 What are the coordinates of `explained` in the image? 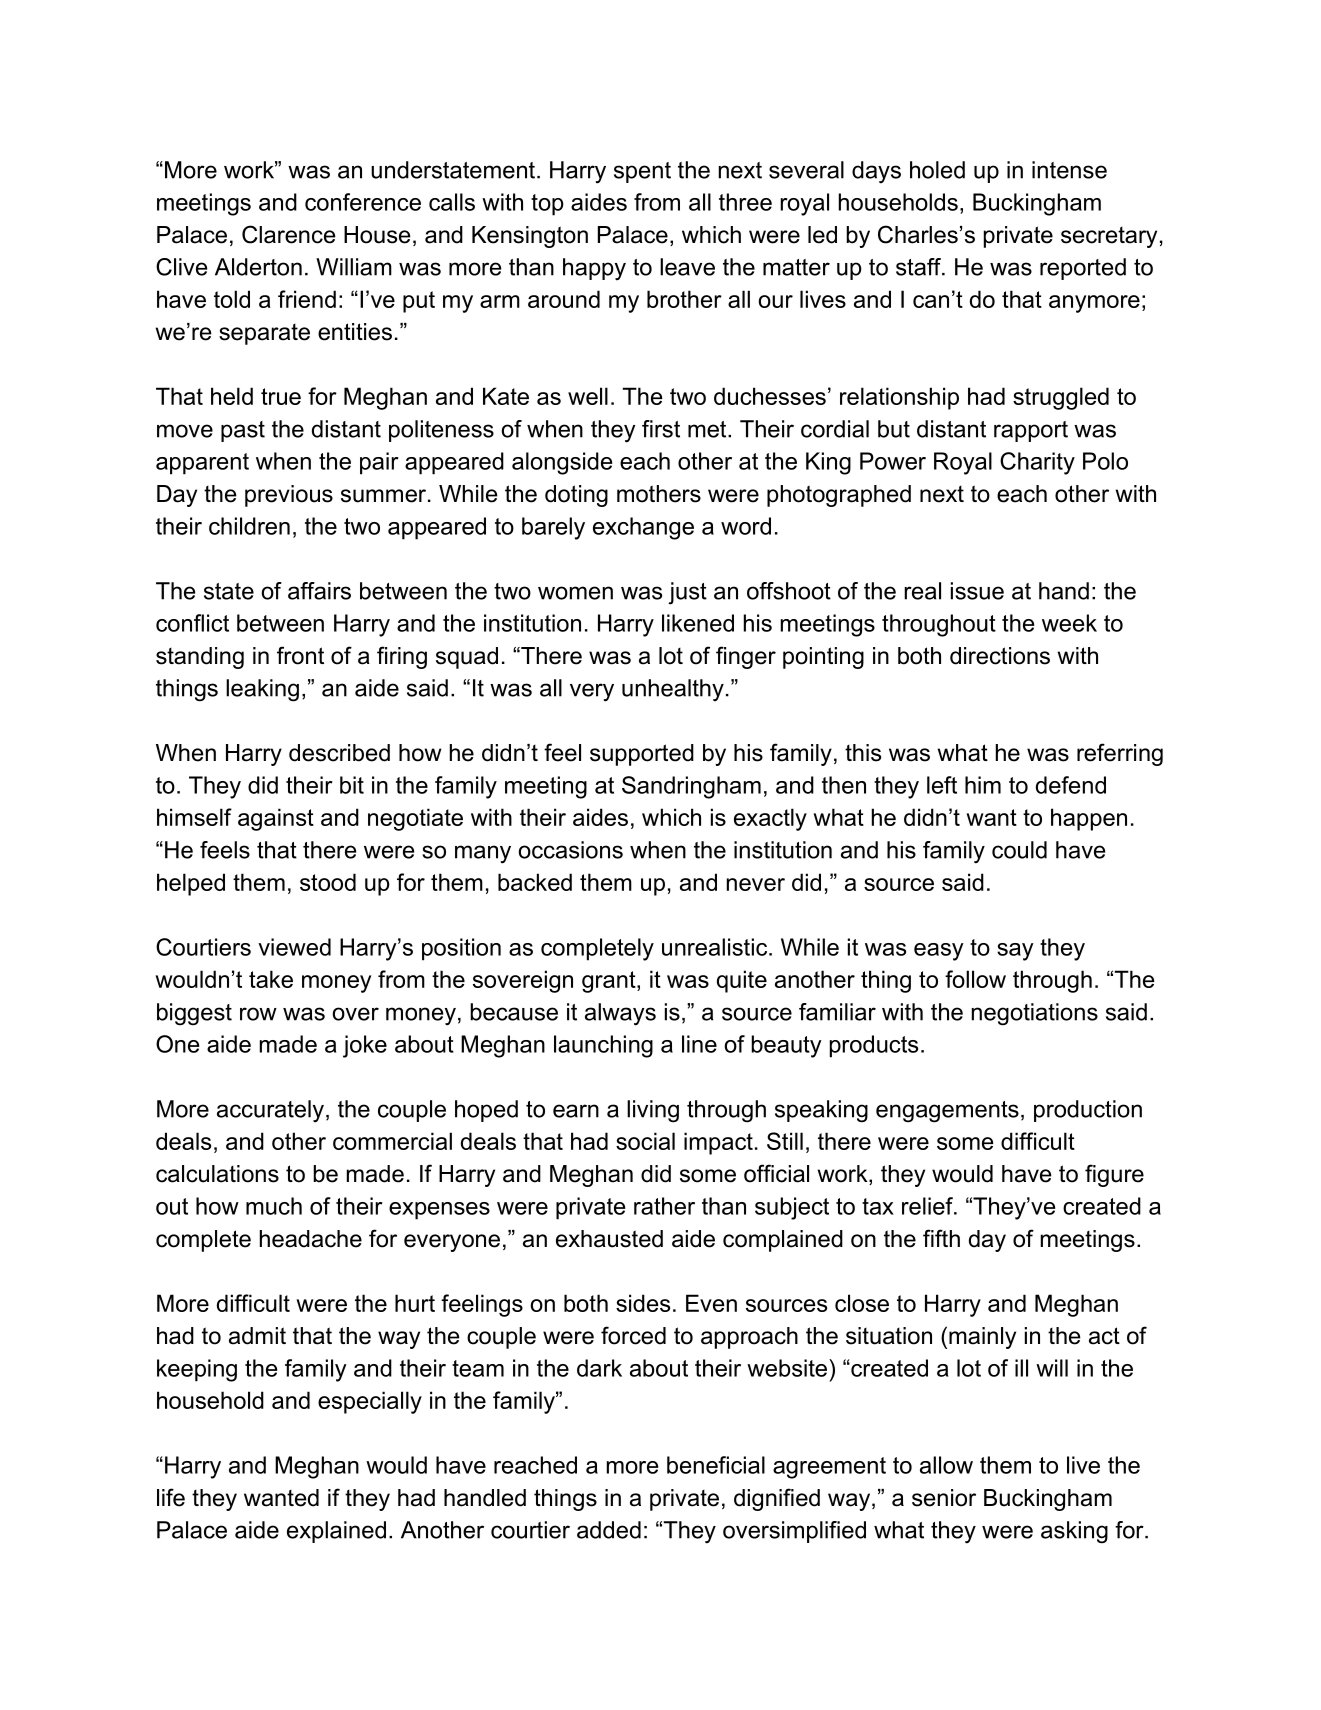 It's located at (336, 1532).
